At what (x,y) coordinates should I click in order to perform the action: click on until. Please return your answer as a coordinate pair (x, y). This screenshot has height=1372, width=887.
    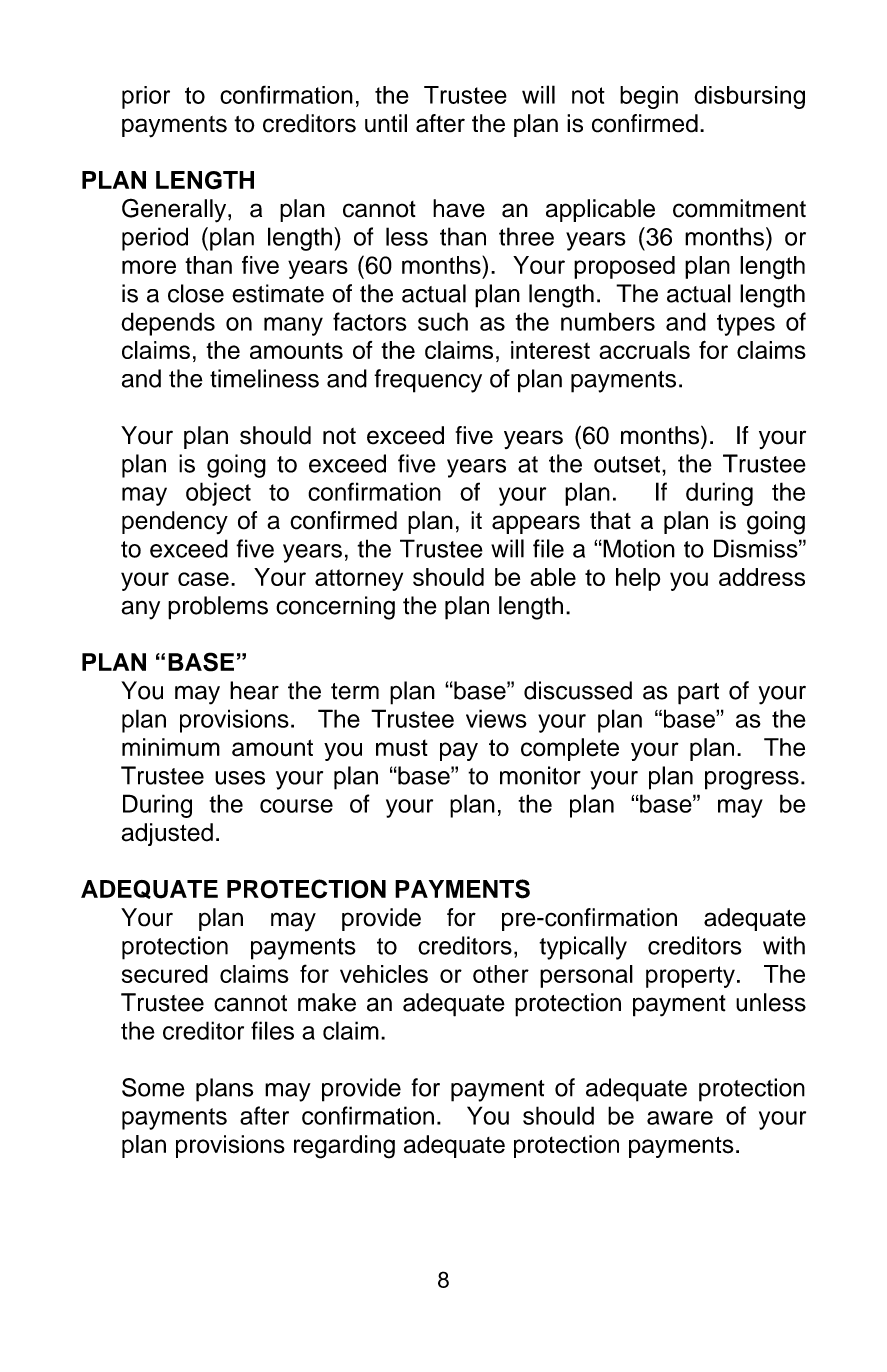
    Looking at the image, I should click on (386, 123).
